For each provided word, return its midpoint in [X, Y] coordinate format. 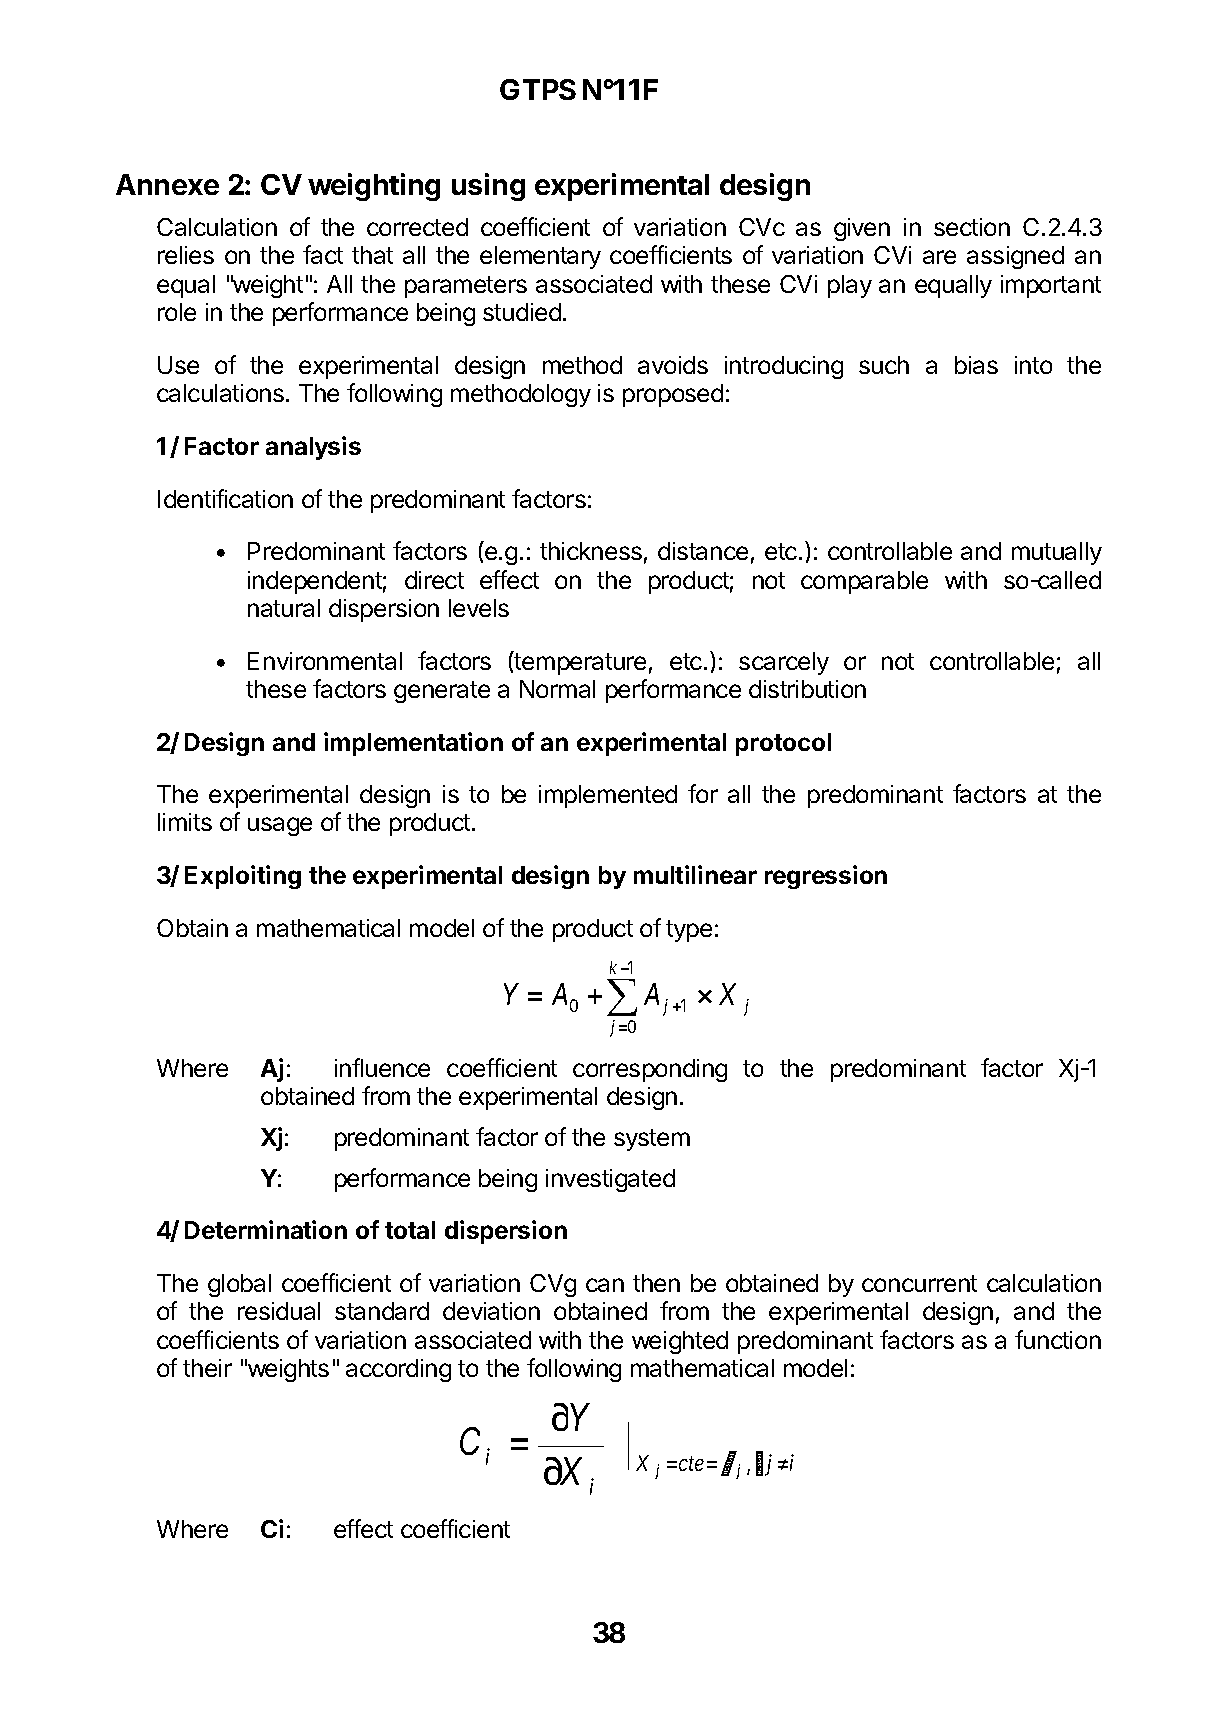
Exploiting [243, 877]
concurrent [919, 1283]
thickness [591, 551]
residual [279, 1311]
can [605, 1285]
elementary [540, 257]
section [972, 227]
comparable [864, 582]
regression [826, 877]
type [689, 931]
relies [186, 255]
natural [284, 608]
